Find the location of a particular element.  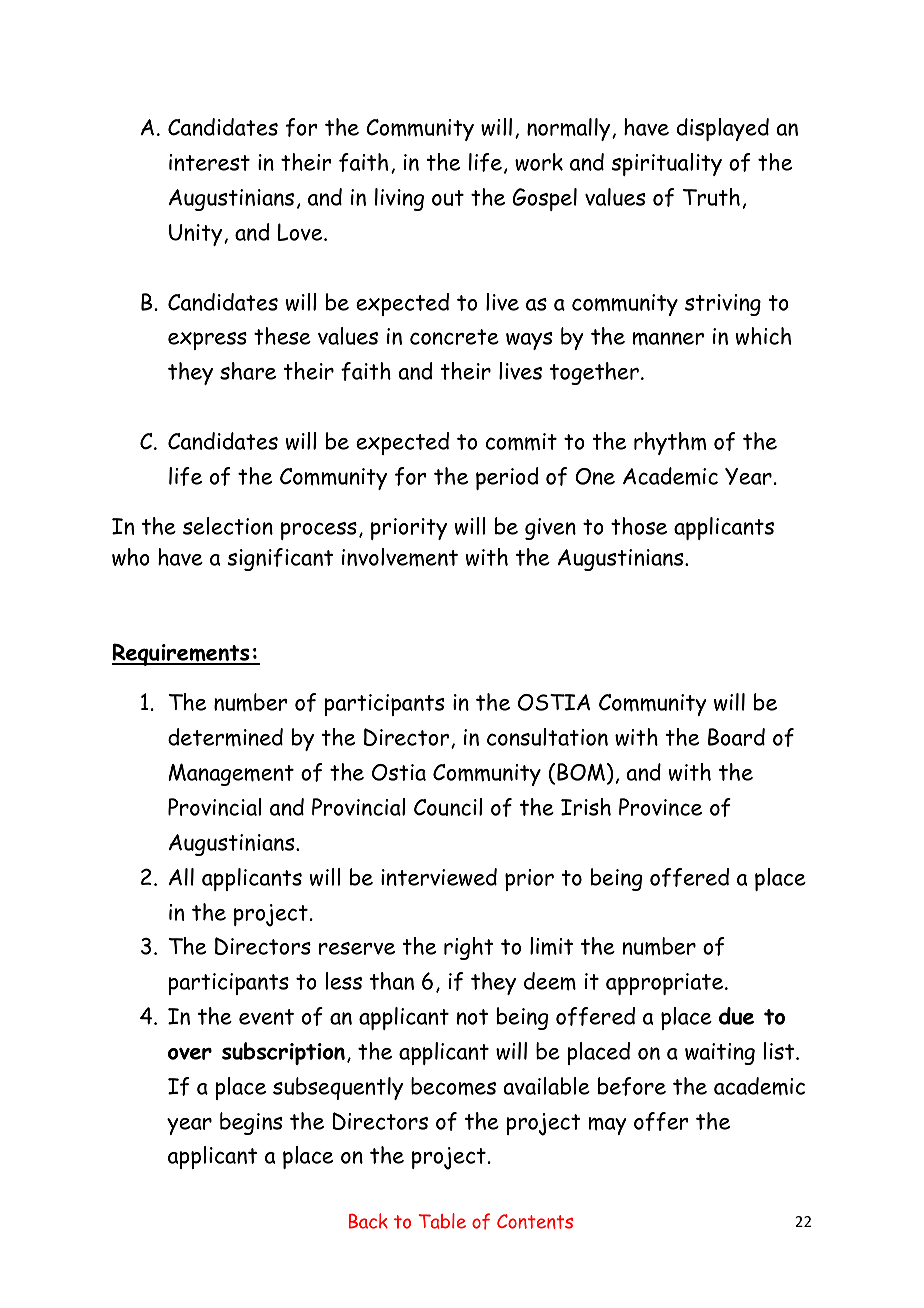

Board is located at coordinates (736, 737).
